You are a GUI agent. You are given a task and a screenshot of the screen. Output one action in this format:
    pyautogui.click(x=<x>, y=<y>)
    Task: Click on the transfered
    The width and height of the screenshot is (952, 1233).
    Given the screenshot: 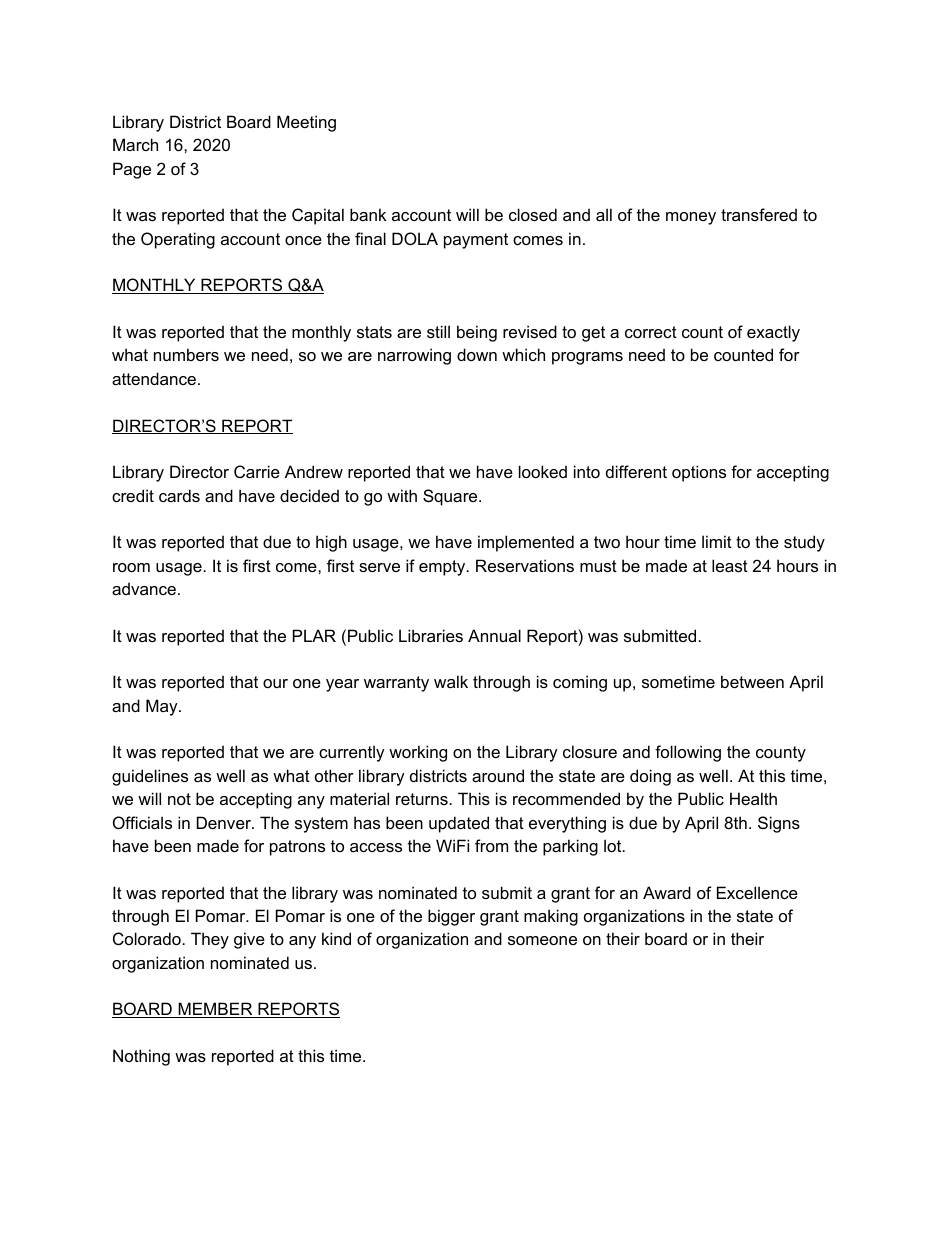 What is the action you would take?
    pyautogui.click(x=759, y=214)
